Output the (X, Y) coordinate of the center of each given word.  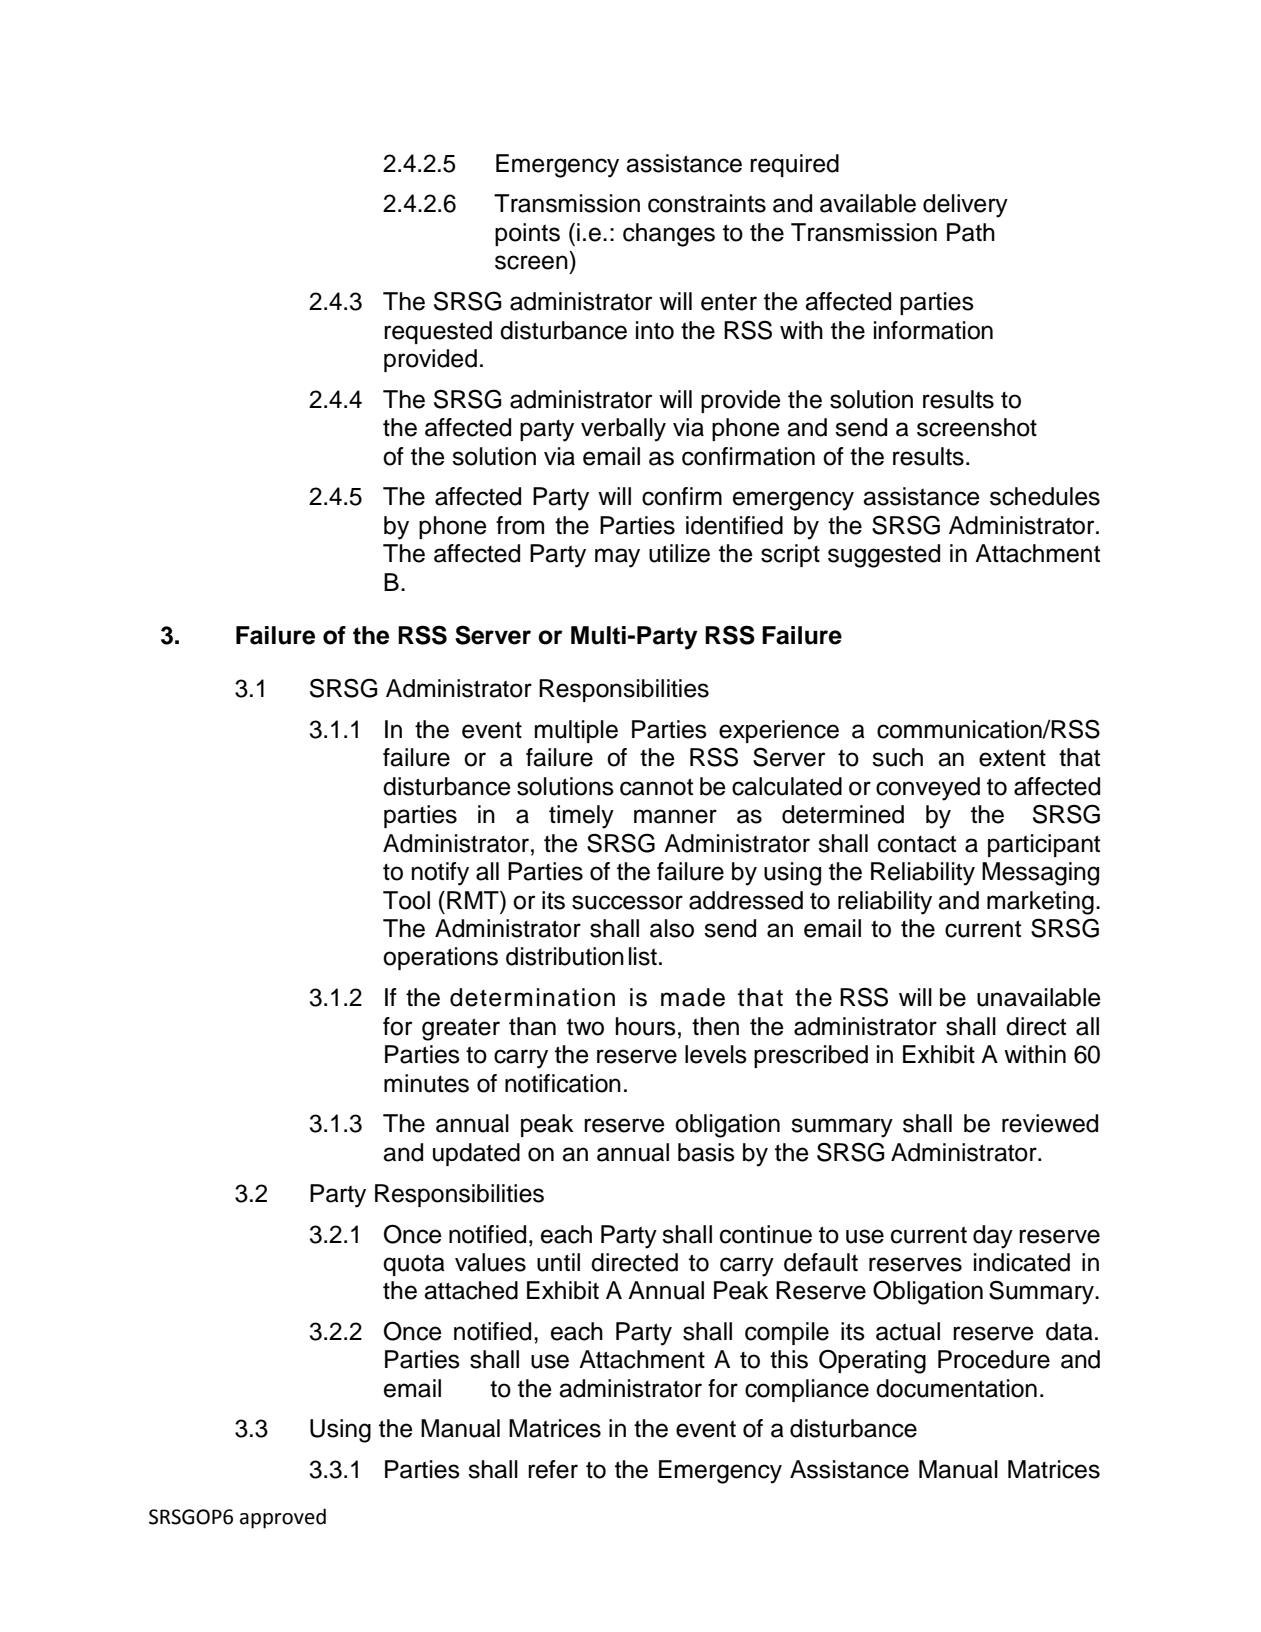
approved (283, 1518)
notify (440, 874)
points (527, 234)
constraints (707, 203)
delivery (965, 206)
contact (917, 844)
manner (675, 816)
